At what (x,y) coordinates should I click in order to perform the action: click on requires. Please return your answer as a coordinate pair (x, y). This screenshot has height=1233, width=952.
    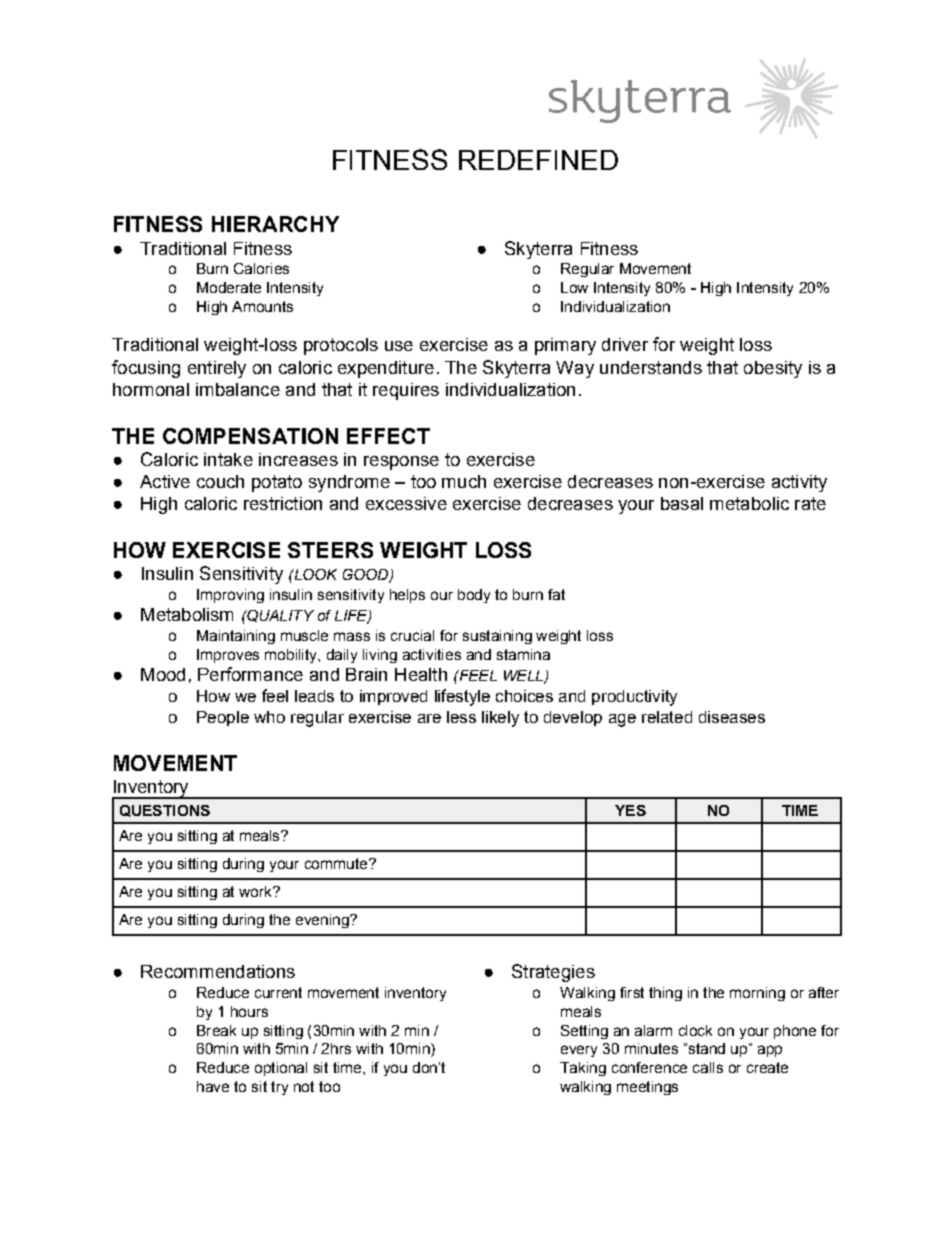
    Looking at the image, I should click on (406, 391).
